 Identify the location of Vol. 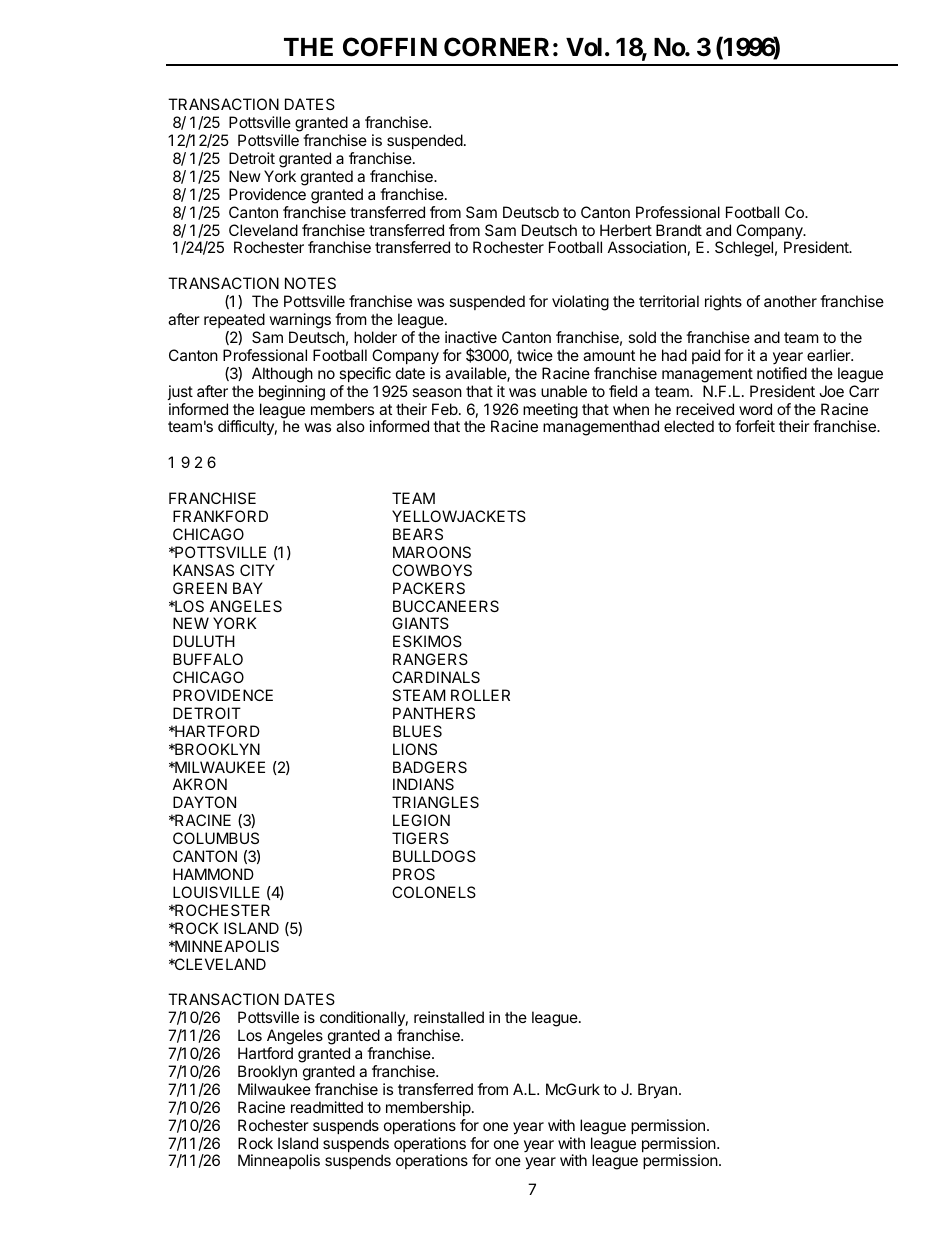
(584, 47).
